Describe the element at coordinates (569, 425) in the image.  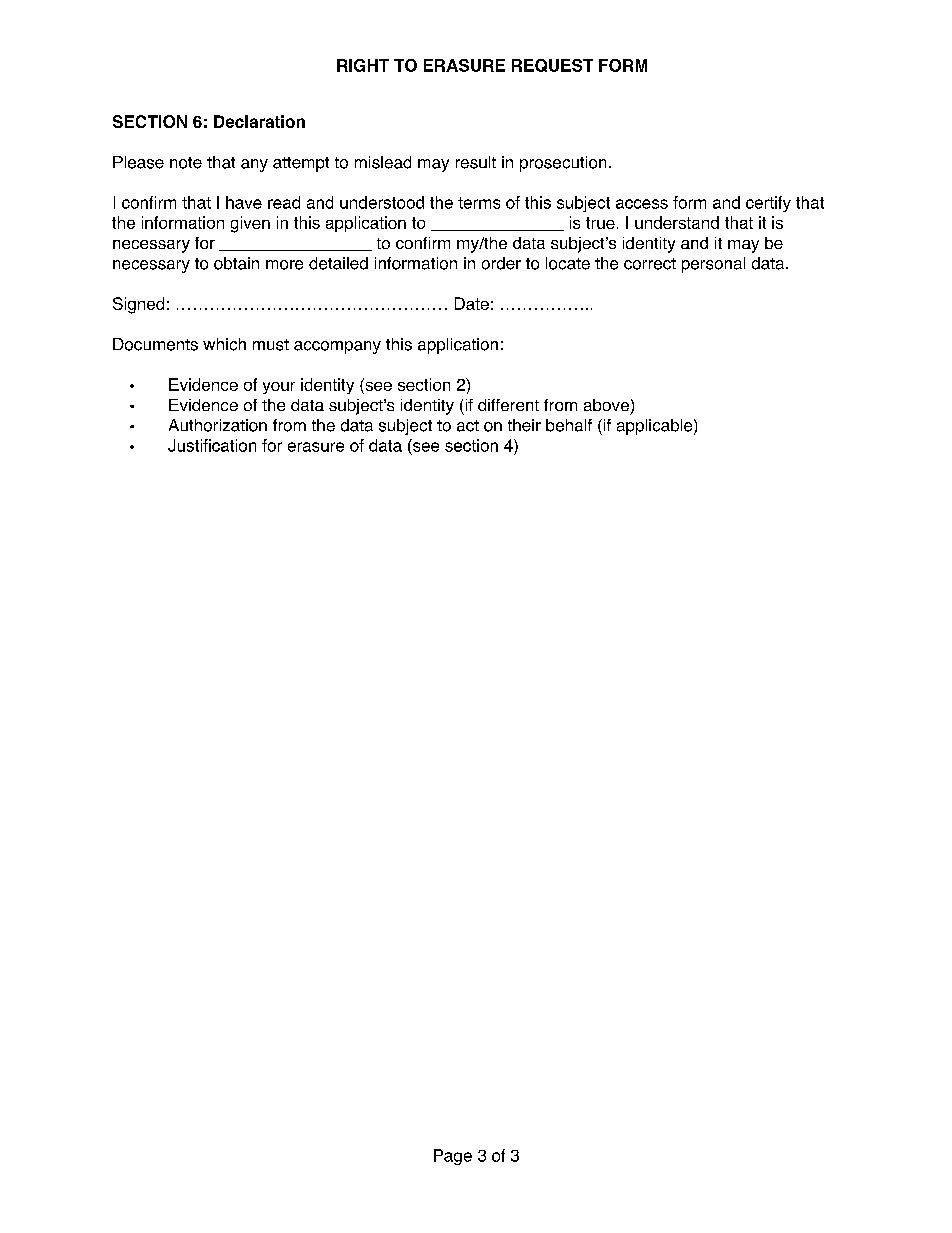
I see `behalf` at that location.
